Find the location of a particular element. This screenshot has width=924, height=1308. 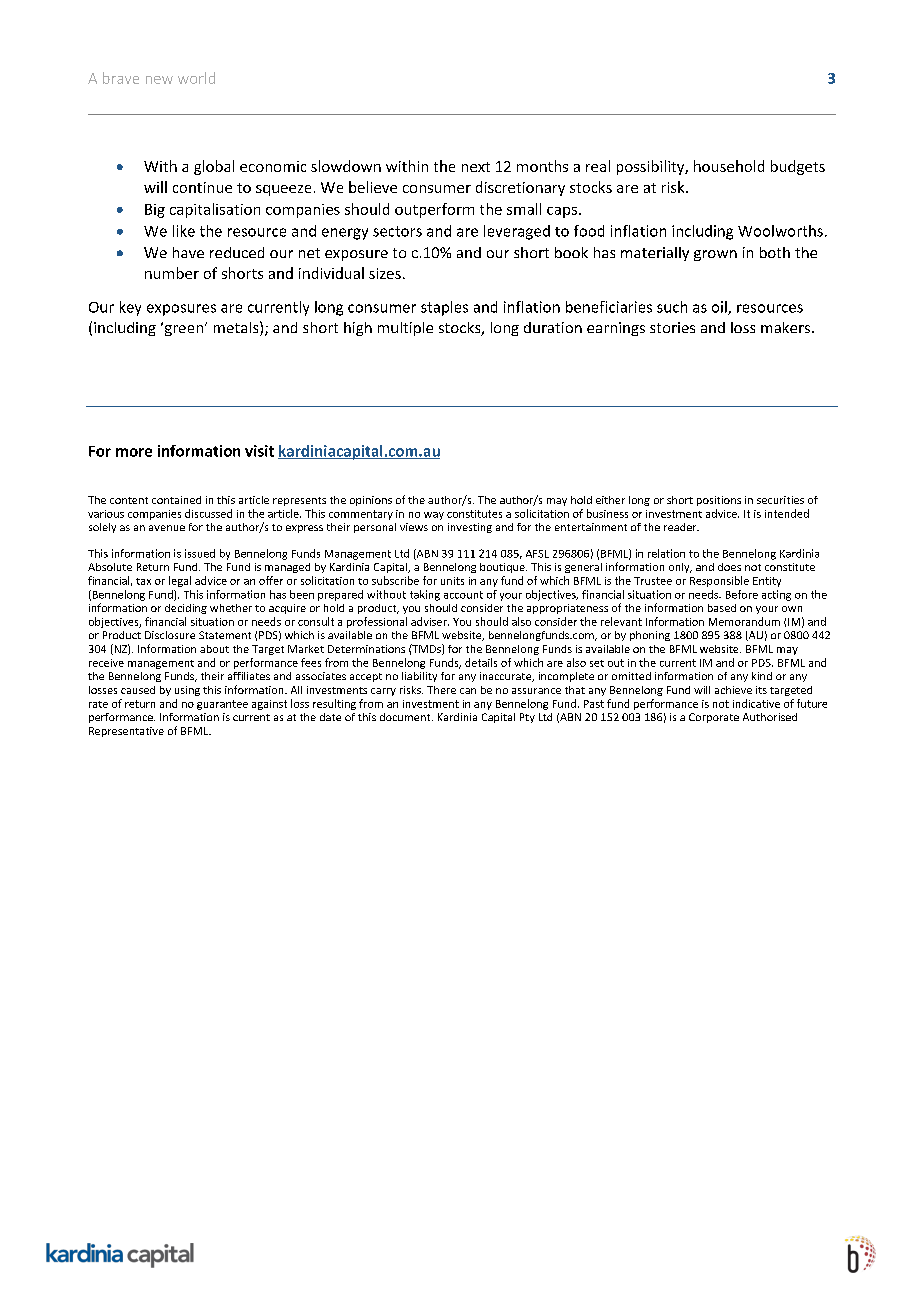

stories is located at coordinates (672, 327).
